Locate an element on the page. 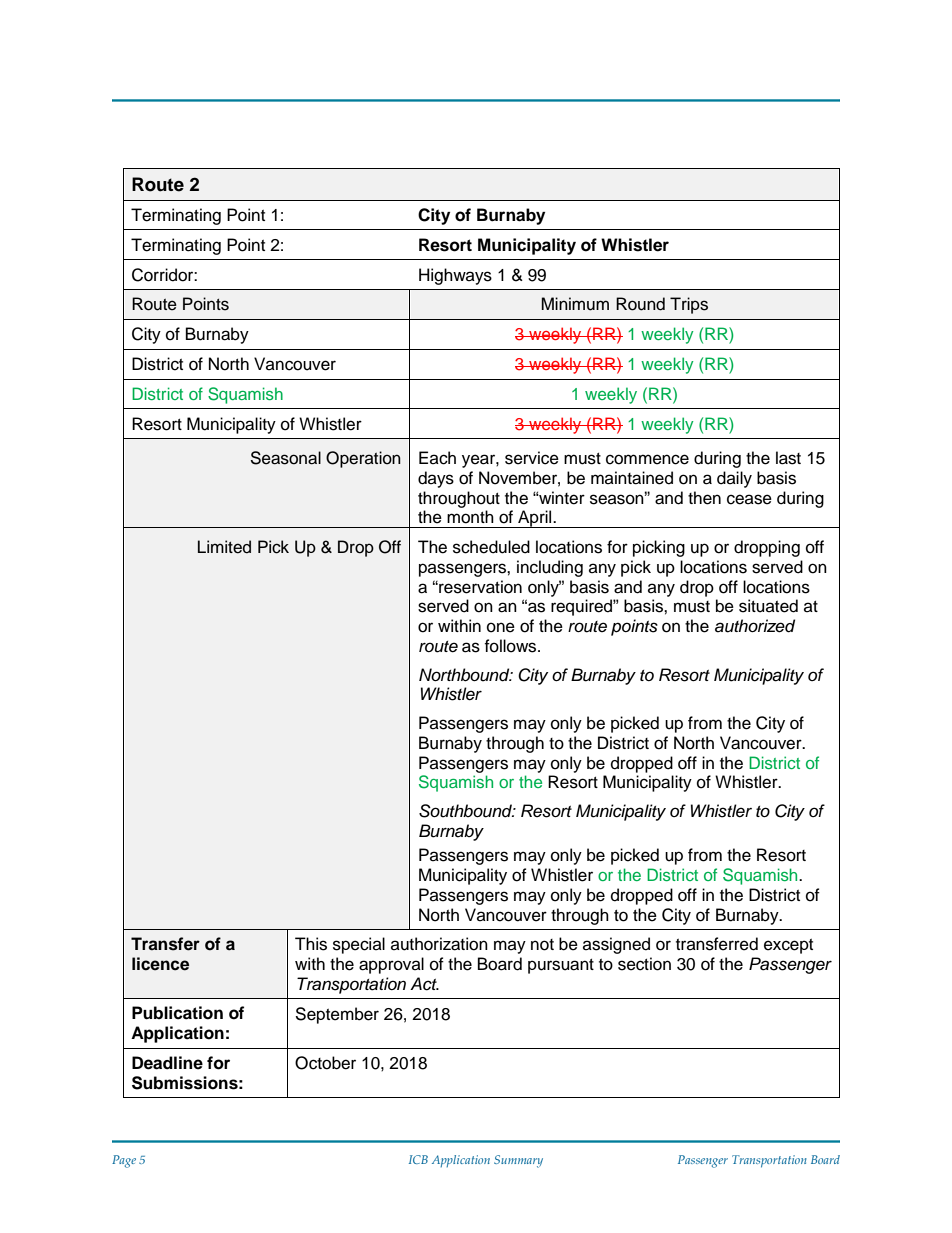  Southbound is located at coordinates (467, 811).
